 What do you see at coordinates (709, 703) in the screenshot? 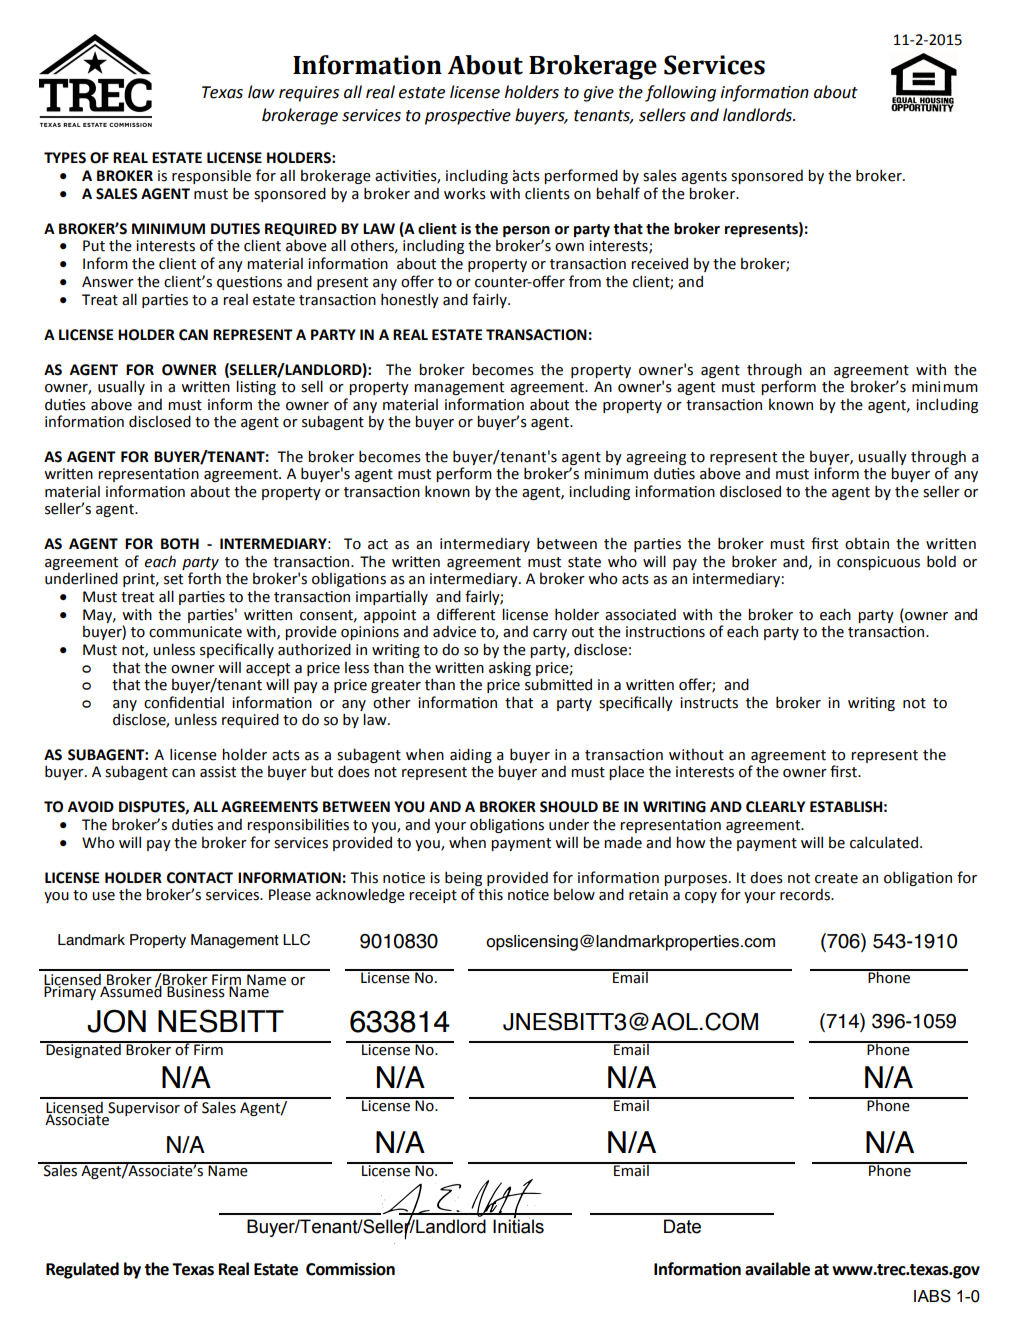
I see `instructs` at bounding box center [709, 703].
